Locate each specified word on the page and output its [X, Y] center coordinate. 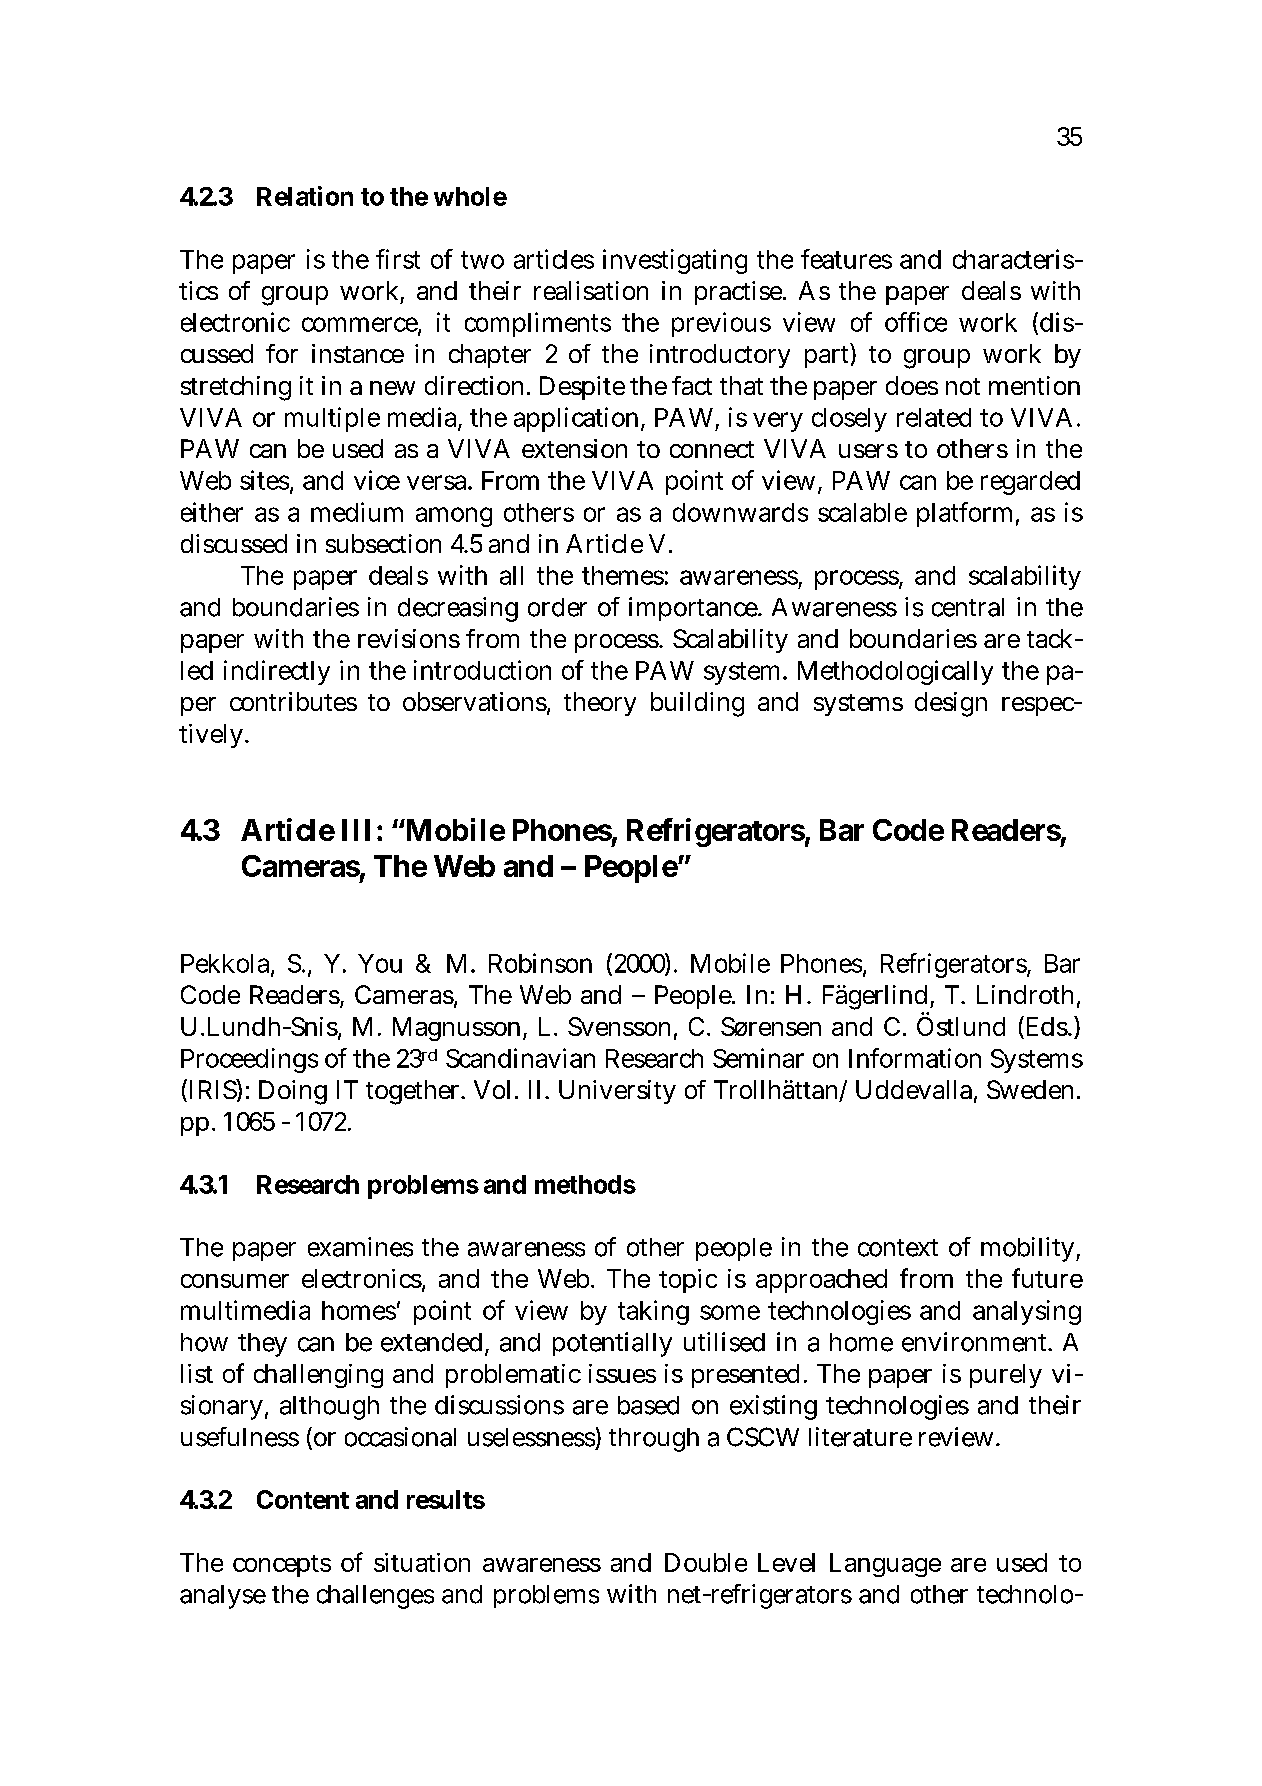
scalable [862, 512]
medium [357, 512]
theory [600, 704]
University [617, 1092]
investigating [675, 261]
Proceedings [249, 1060]
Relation [305, 196]
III [356, 830]
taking [653, 1312]
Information [915, 1058]
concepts [282, 1566]
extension [574, 448]
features [846, 259]
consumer [235, 1281]
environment [976, 1342]
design [951, 704]
